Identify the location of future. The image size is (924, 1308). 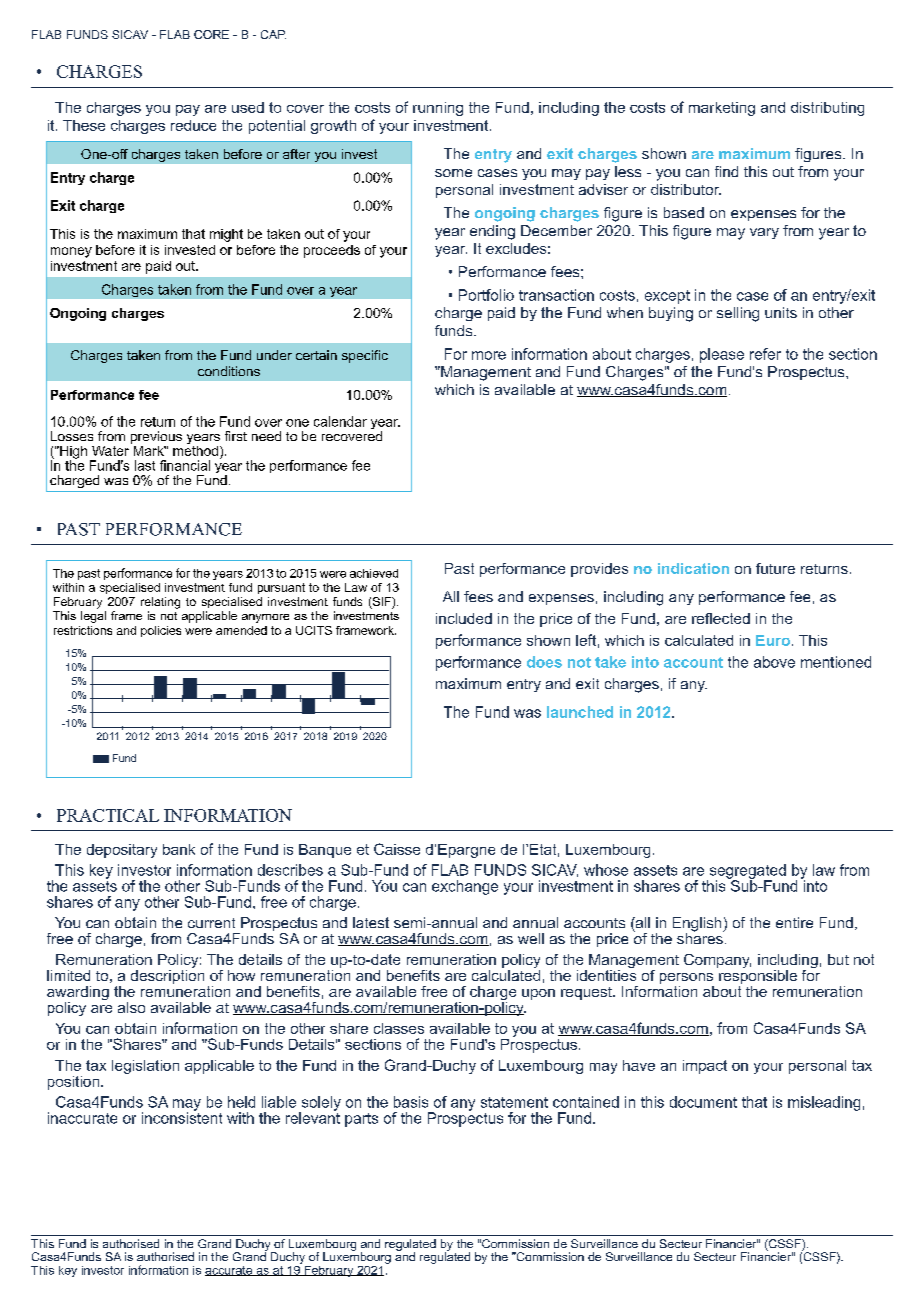
(775, 568).
